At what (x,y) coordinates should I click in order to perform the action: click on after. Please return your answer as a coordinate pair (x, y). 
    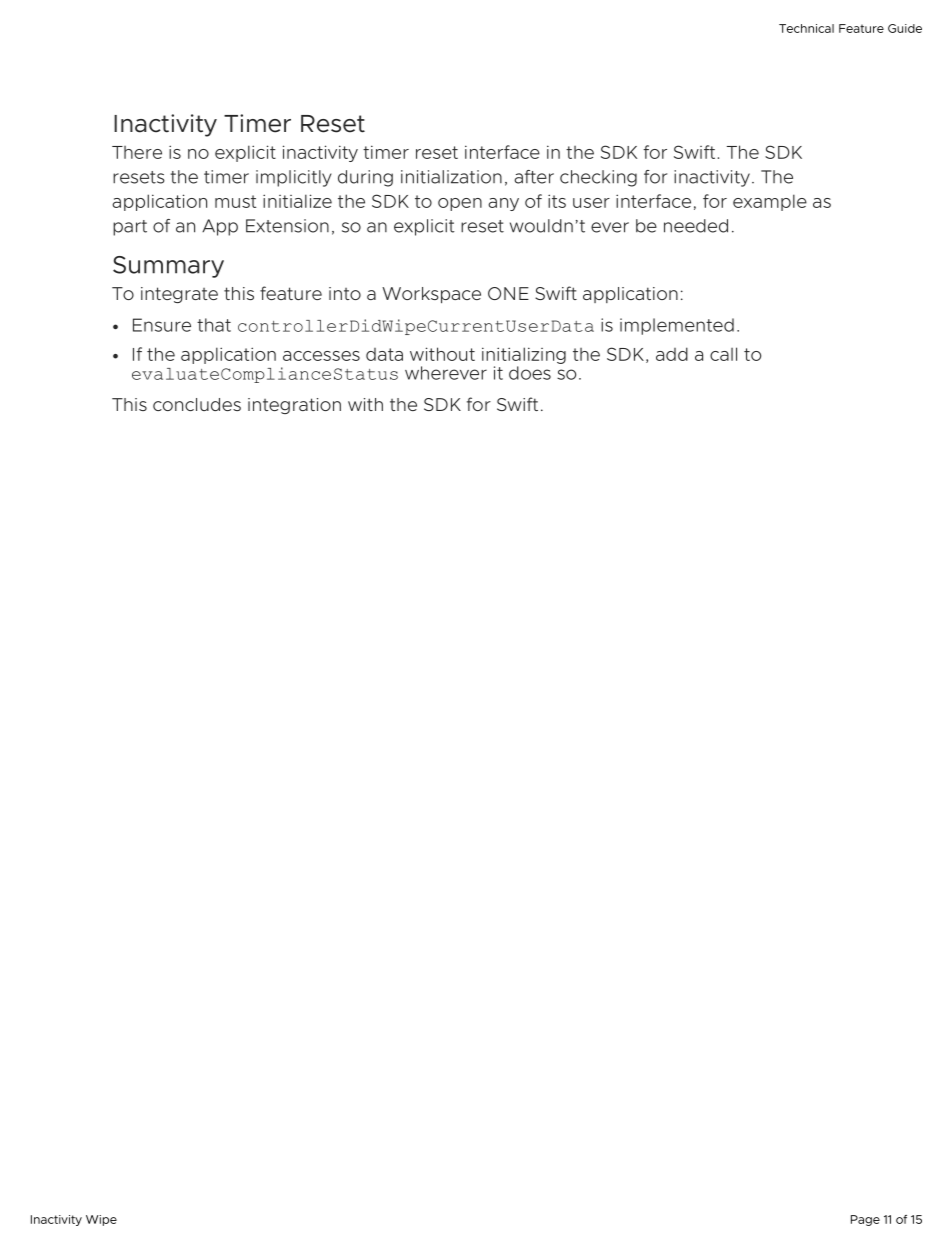
    Looking at the image, I should click on (534, 177).
